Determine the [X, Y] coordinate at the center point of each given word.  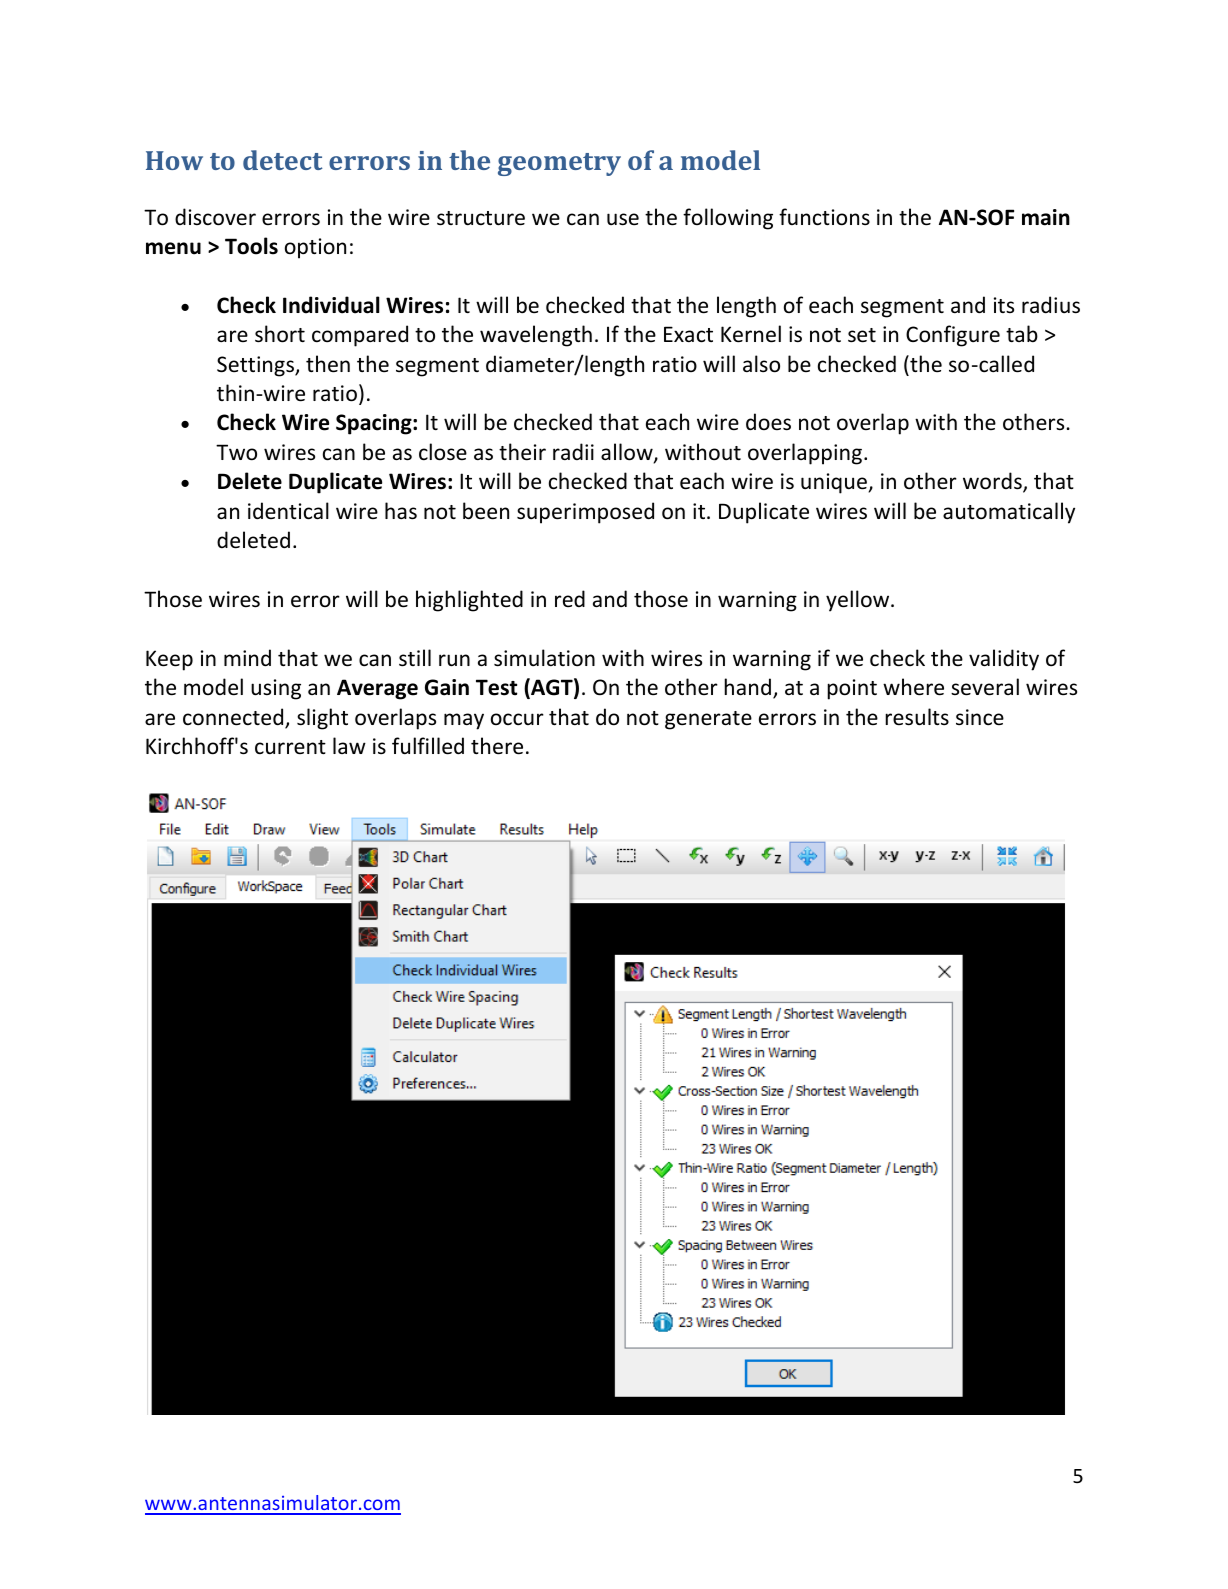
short [280, 334]
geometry [559, 164]
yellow [859, 601]
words [993, 482]
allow [628, 453]
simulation [544, 658]
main [1046, 217]
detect [282, 160]
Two [236, 452]
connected [234, 718]
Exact [688, 334]
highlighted [469, 601]
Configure [953, 336]
